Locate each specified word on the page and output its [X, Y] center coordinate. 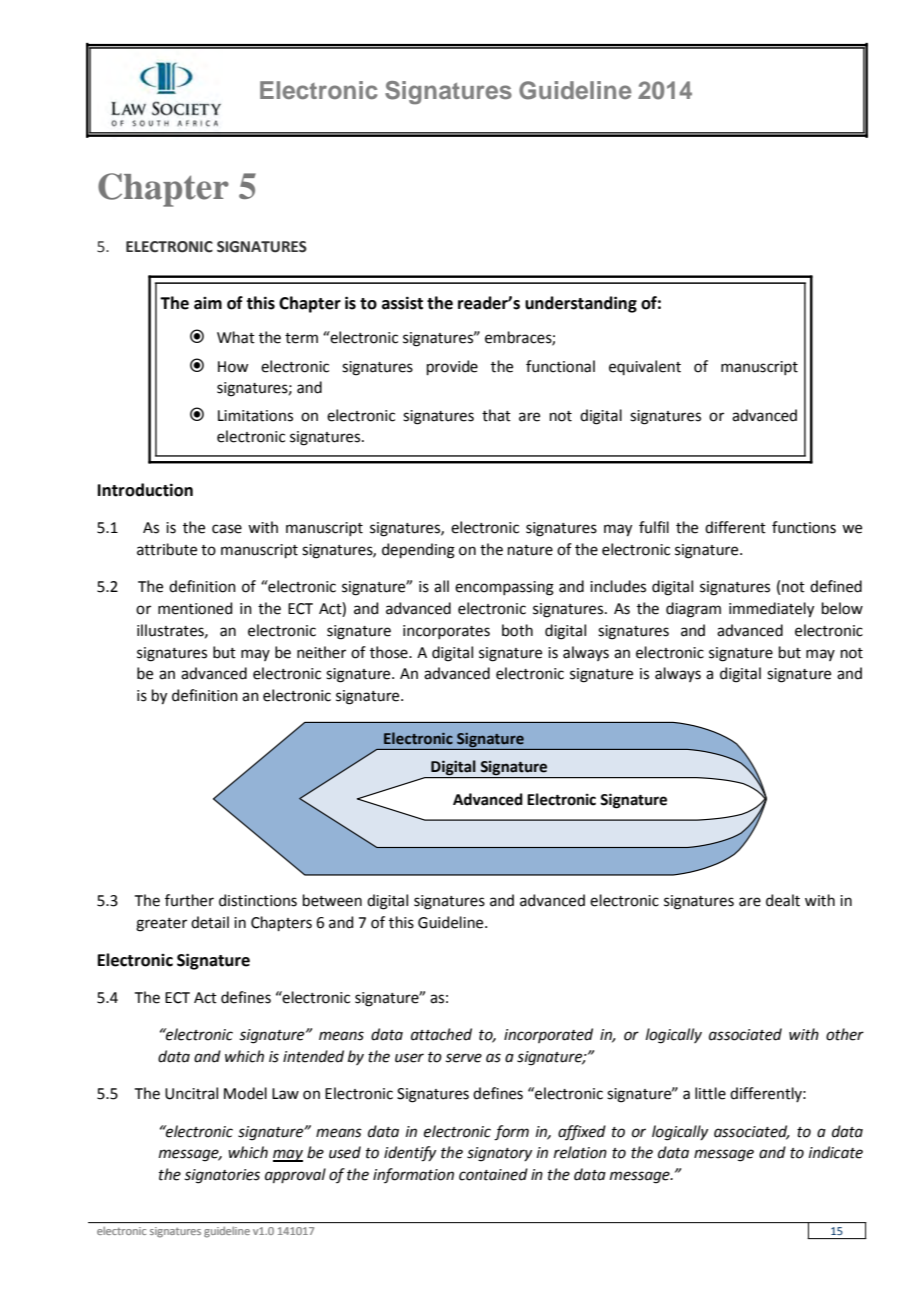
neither [321, 652]
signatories [222, 1176]
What [236, 337]
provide [452, 367]
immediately [771, 610]
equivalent [645, 367]
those [390, 652]
